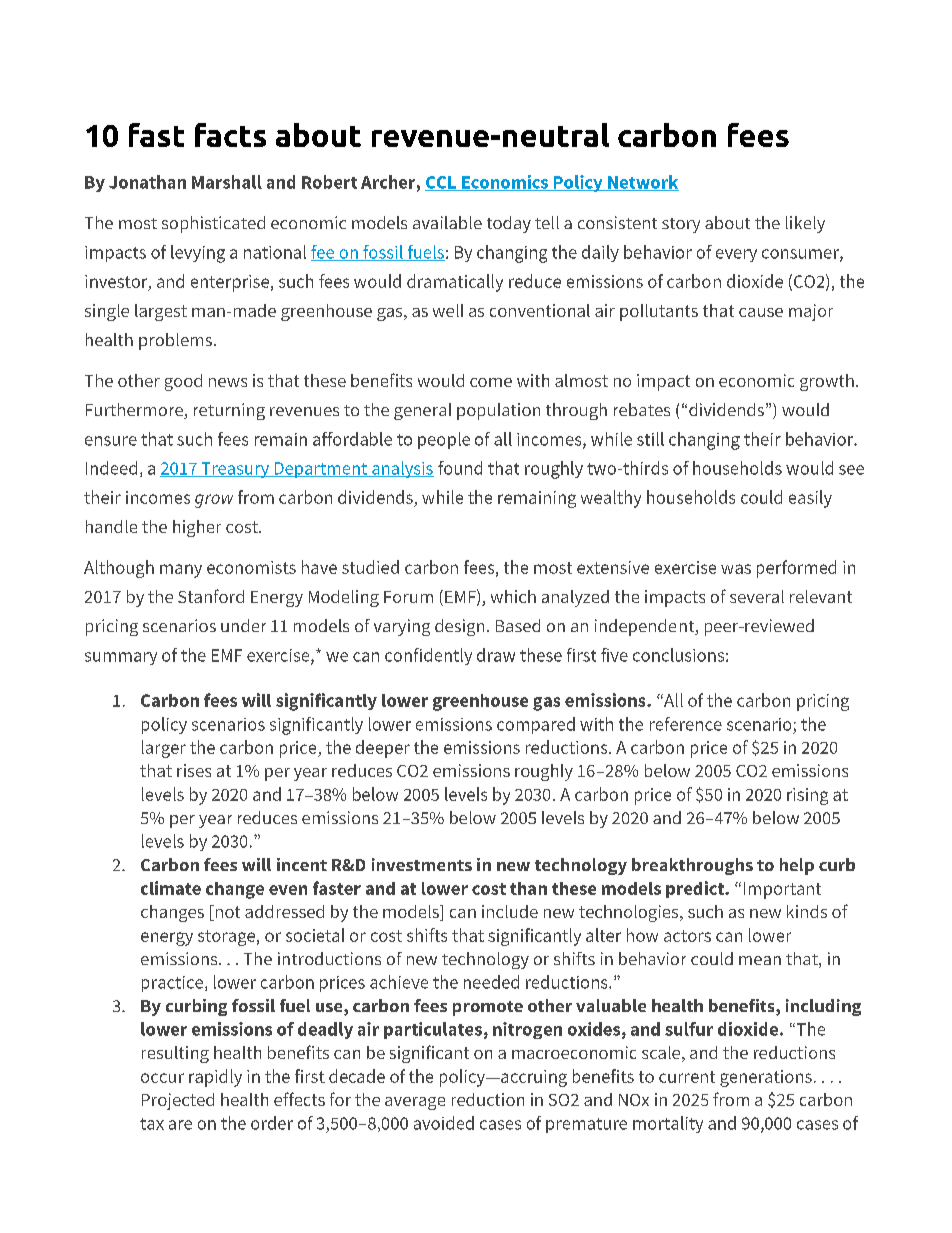  What do you see at coordinates (805, 224) in the image?
I see `likely` at bounding box center [805, 224].
